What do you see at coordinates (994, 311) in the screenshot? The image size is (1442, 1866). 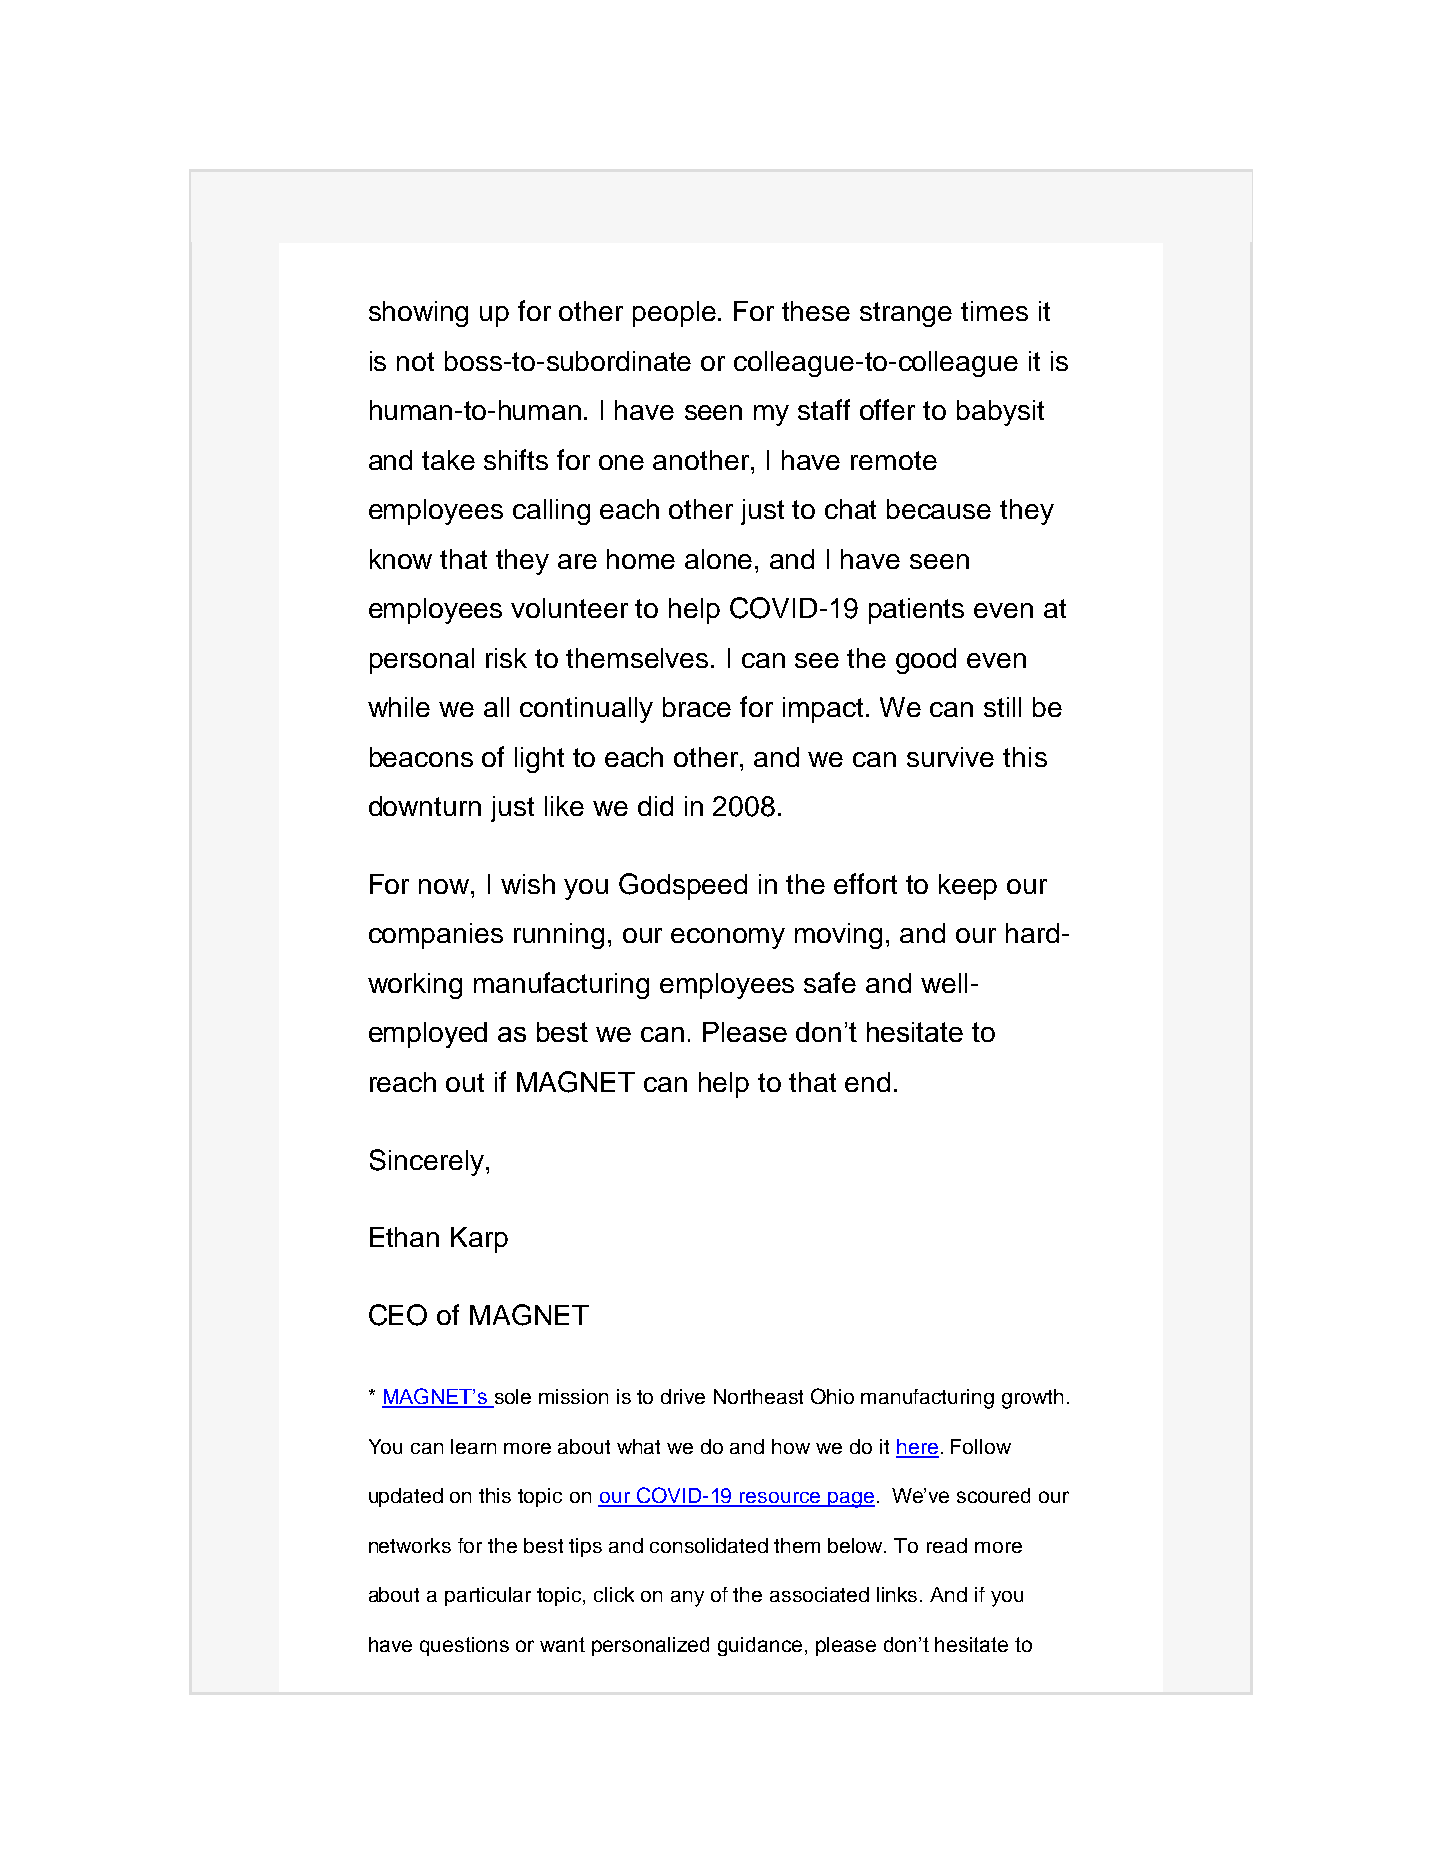 I see `times` at bounding box center [994, 311].
